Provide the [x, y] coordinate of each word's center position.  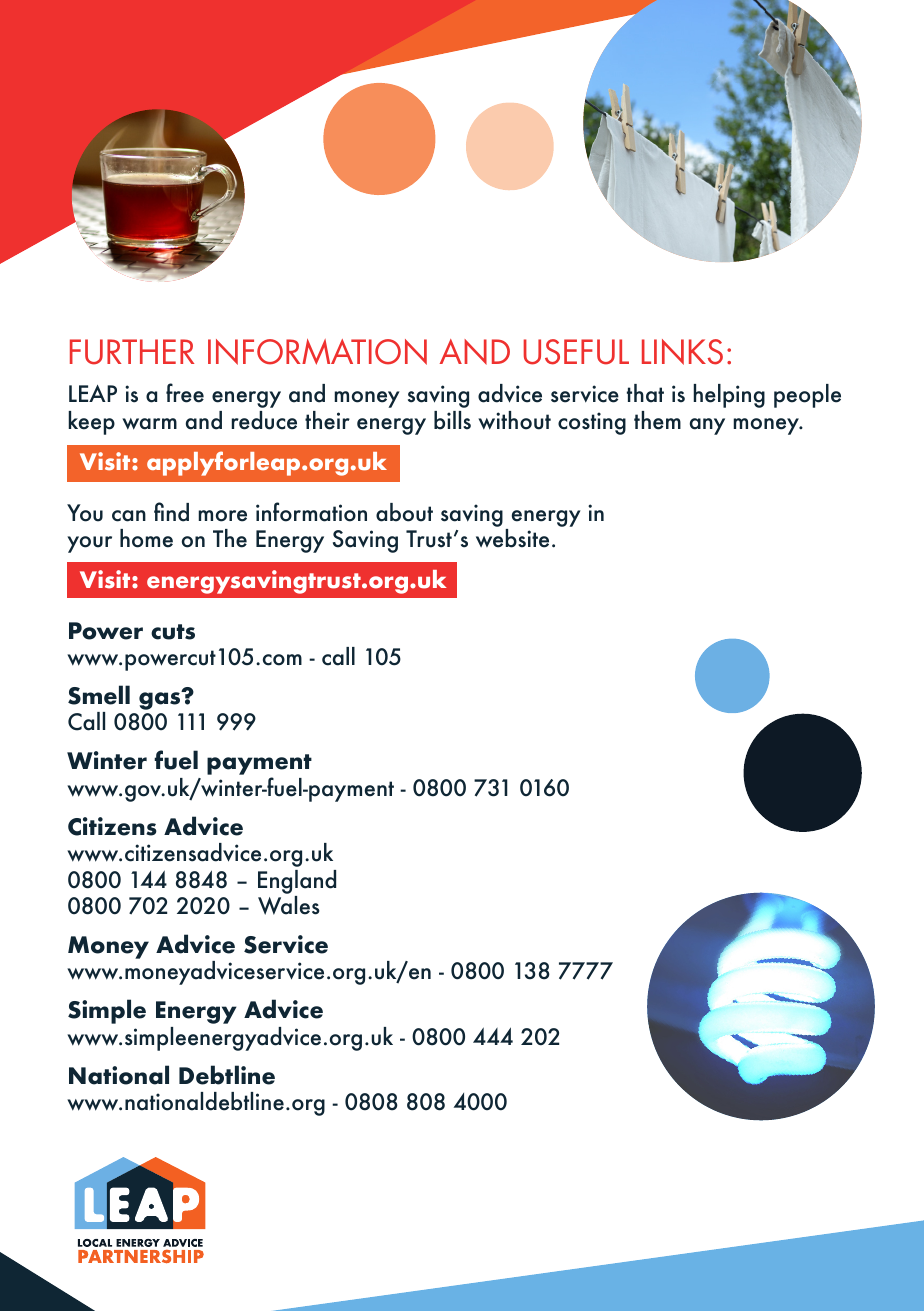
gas [161, 700]
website [512, 538]
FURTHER [132, 352]
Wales [289, 905]
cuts [173, 632]
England [297, 882]
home [146, 538]
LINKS [682, 352]
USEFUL [576, 352]
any [707, 426]
